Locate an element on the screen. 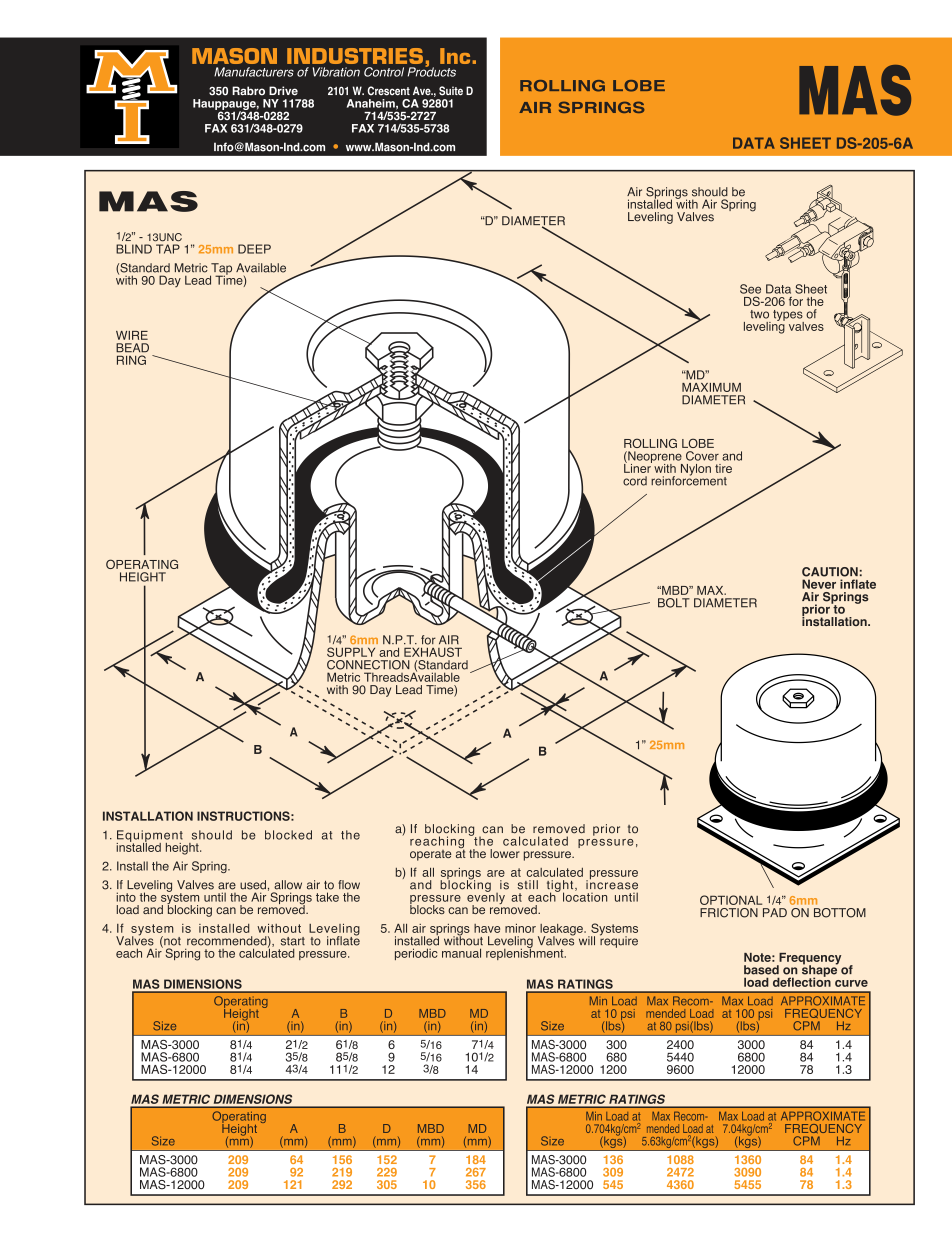  Equipment is located at coordinates (149, 837).
